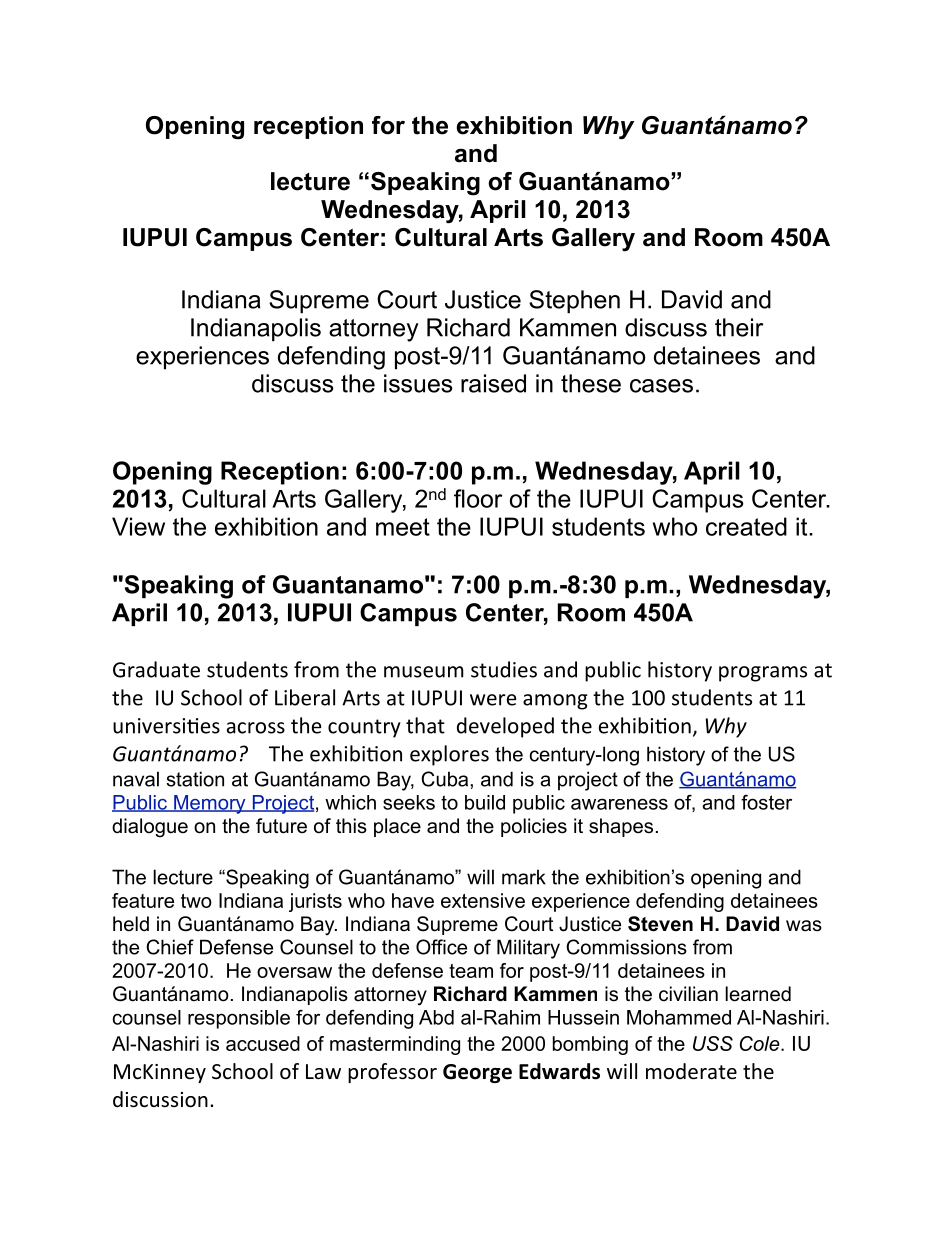 The width and height of the image is (952, 1233). Describe the element at coordinates (485, 802) in the image. I see `build` at that location.
